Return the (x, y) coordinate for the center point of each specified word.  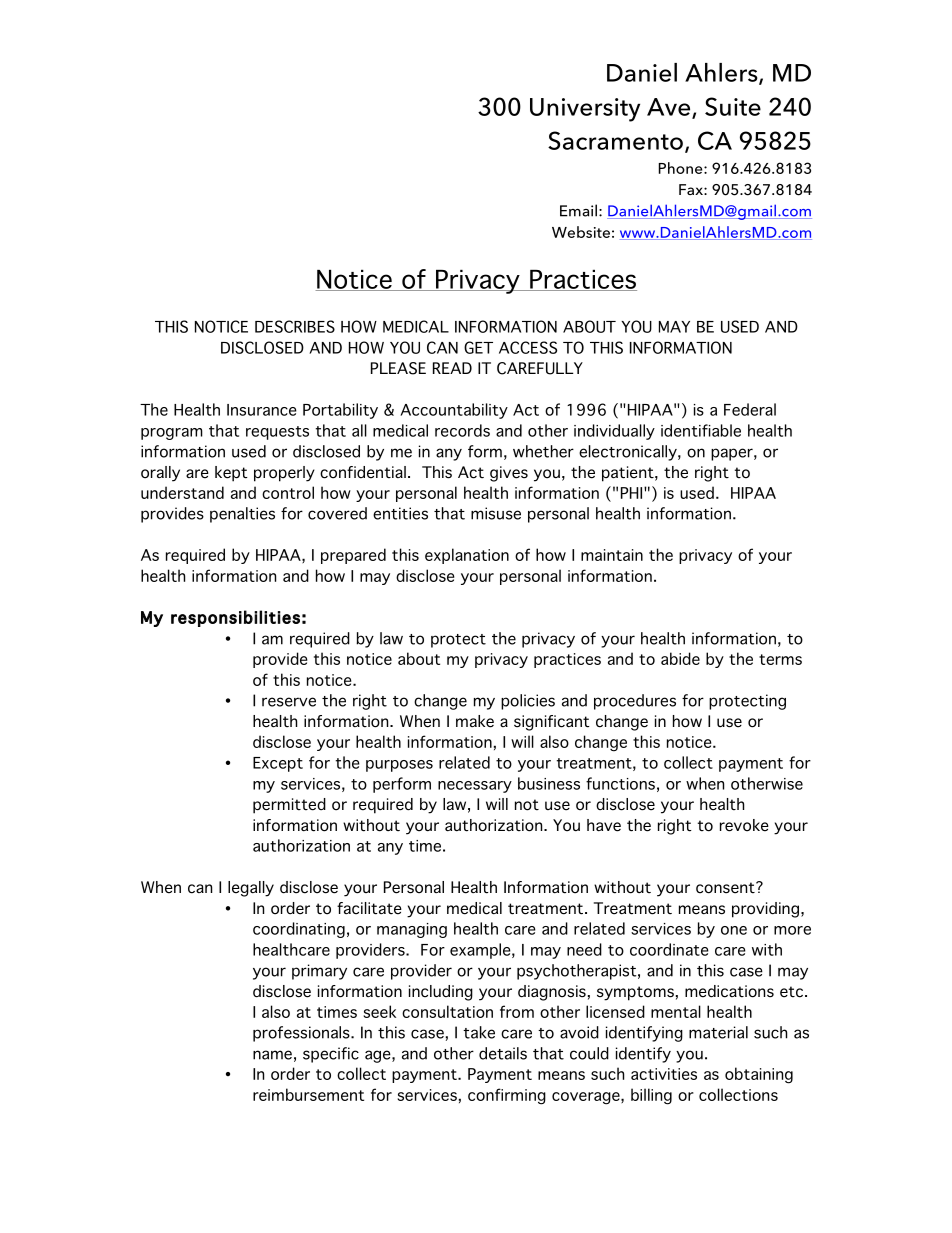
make (475, 721)
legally (251, 889)
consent (726, 888)
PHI (633, 493)
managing (412, 930)
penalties (242, 515)
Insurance (262, 410)
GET (478, 347)
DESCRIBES (295, 326)
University (585, 110)
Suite (733, 106)
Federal (750, 409)
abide (680, 658)
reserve (289, 702)
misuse (496, 513)
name (272, 1055)
